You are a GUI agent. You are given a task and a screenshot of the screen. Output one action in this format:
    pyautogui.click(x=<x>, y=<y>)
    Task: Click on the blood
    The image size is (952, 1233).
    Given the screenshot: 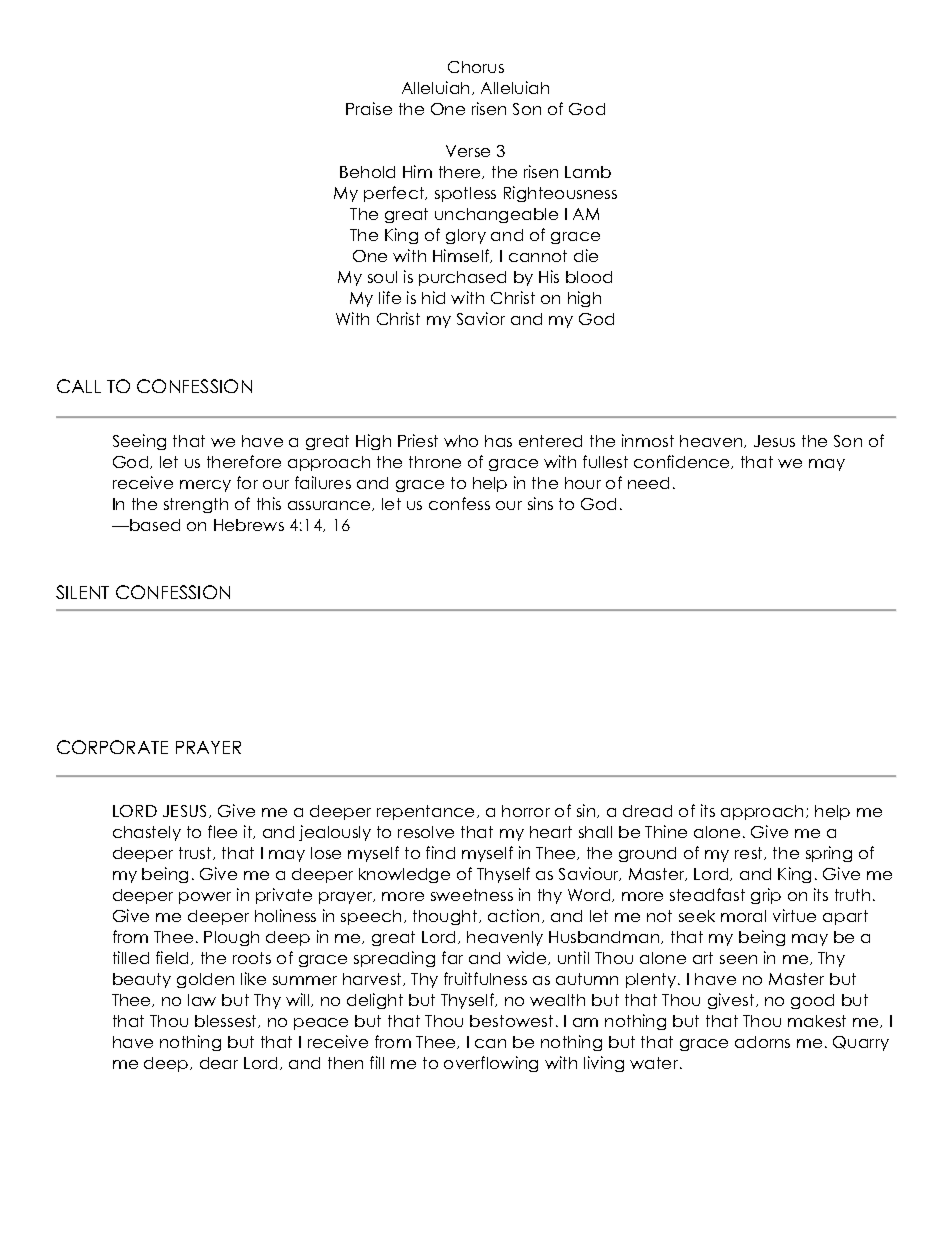 What is the action you would take?
    pyautogui.click(x=589, y=277)
